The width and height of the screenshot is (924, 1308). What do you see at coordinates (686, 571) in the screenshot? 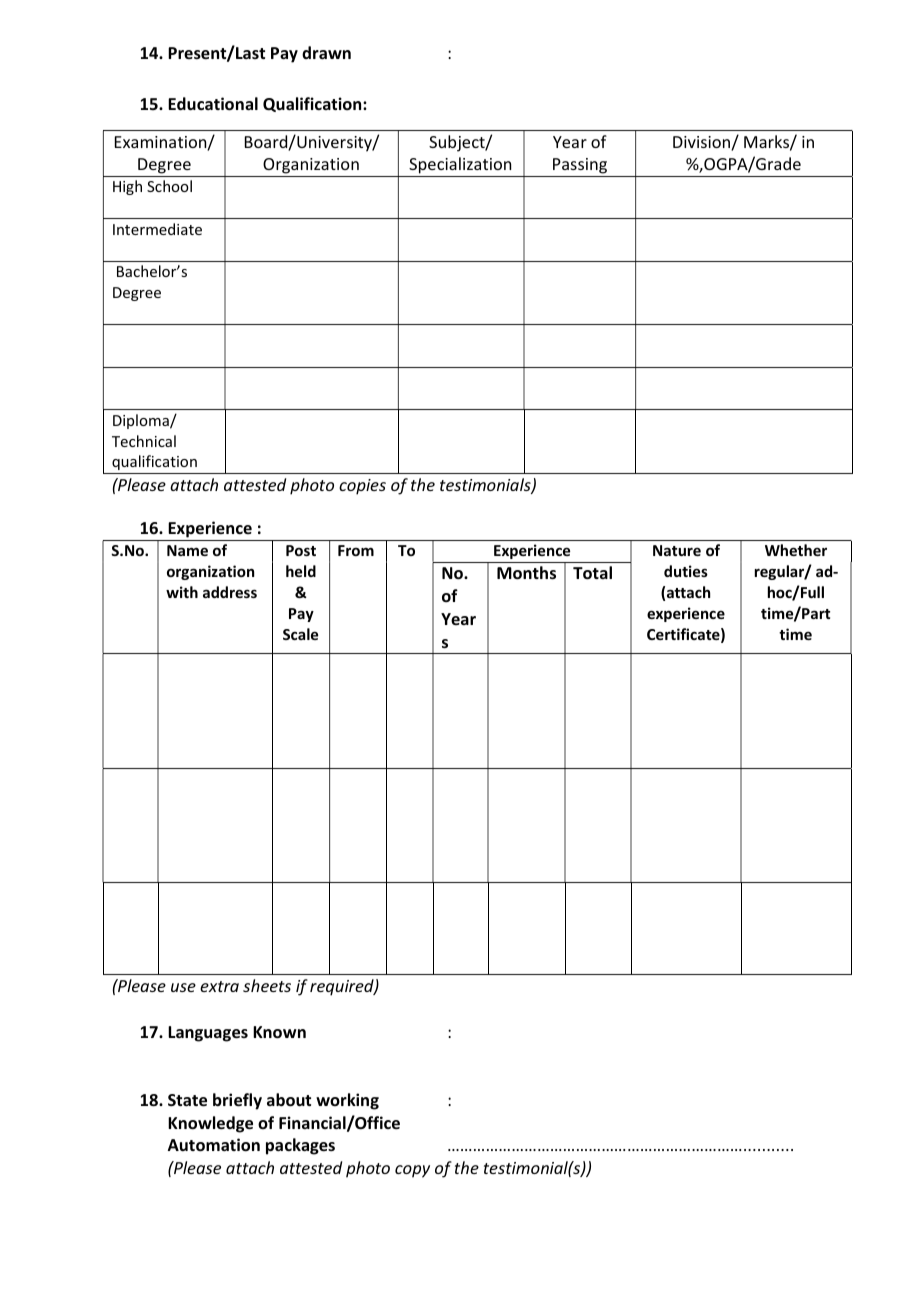
I see `duties` at bounding box center [686, 571].
